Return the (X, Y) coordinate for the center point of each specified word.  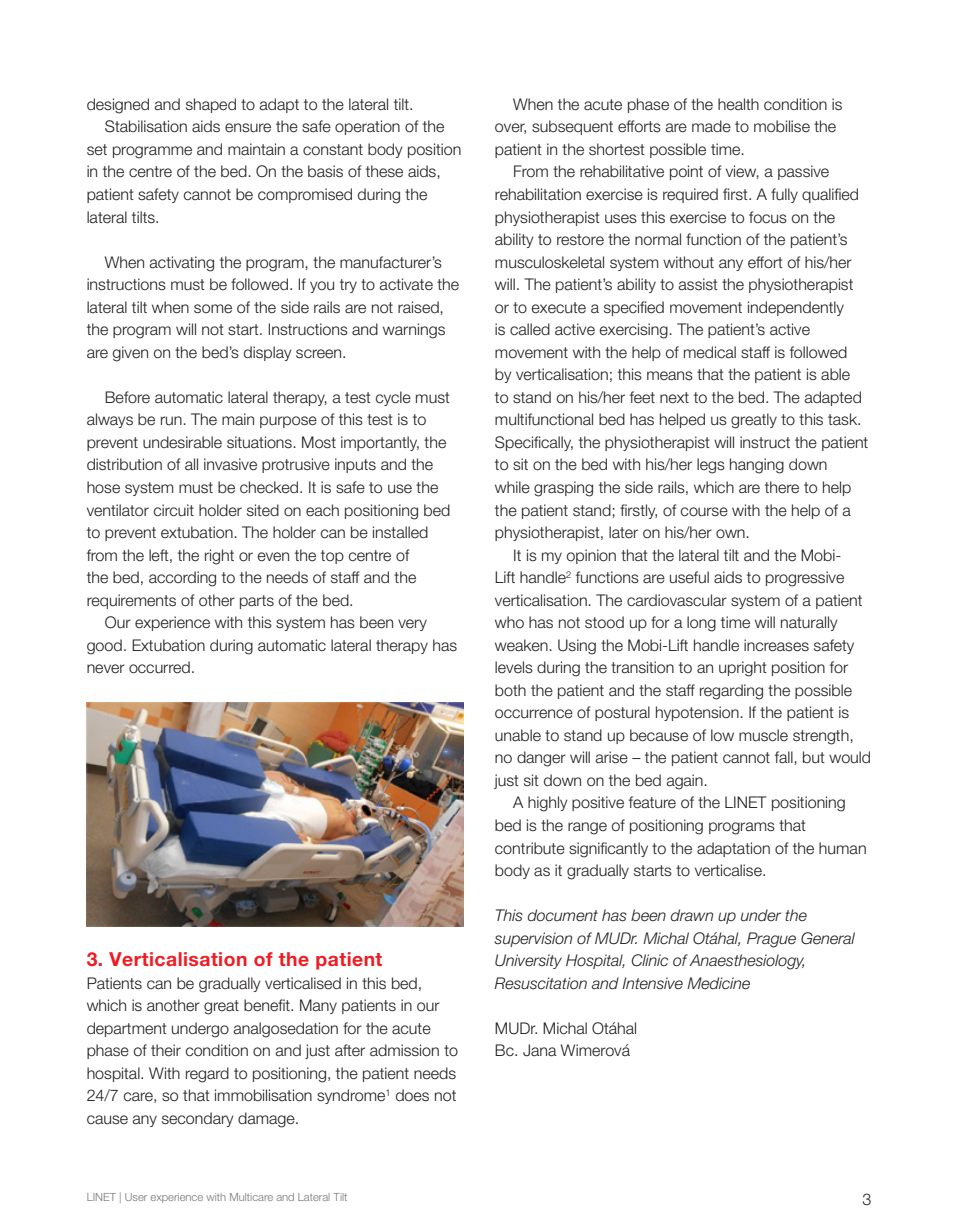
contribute (530, 848)
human (842, 848)
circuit (174, 510)
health (738, 104)
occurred (159, 667)
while (512, 487)
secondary (198, 1119)
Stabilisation (146, 126)
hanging (757, 466)
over (510, 128)
